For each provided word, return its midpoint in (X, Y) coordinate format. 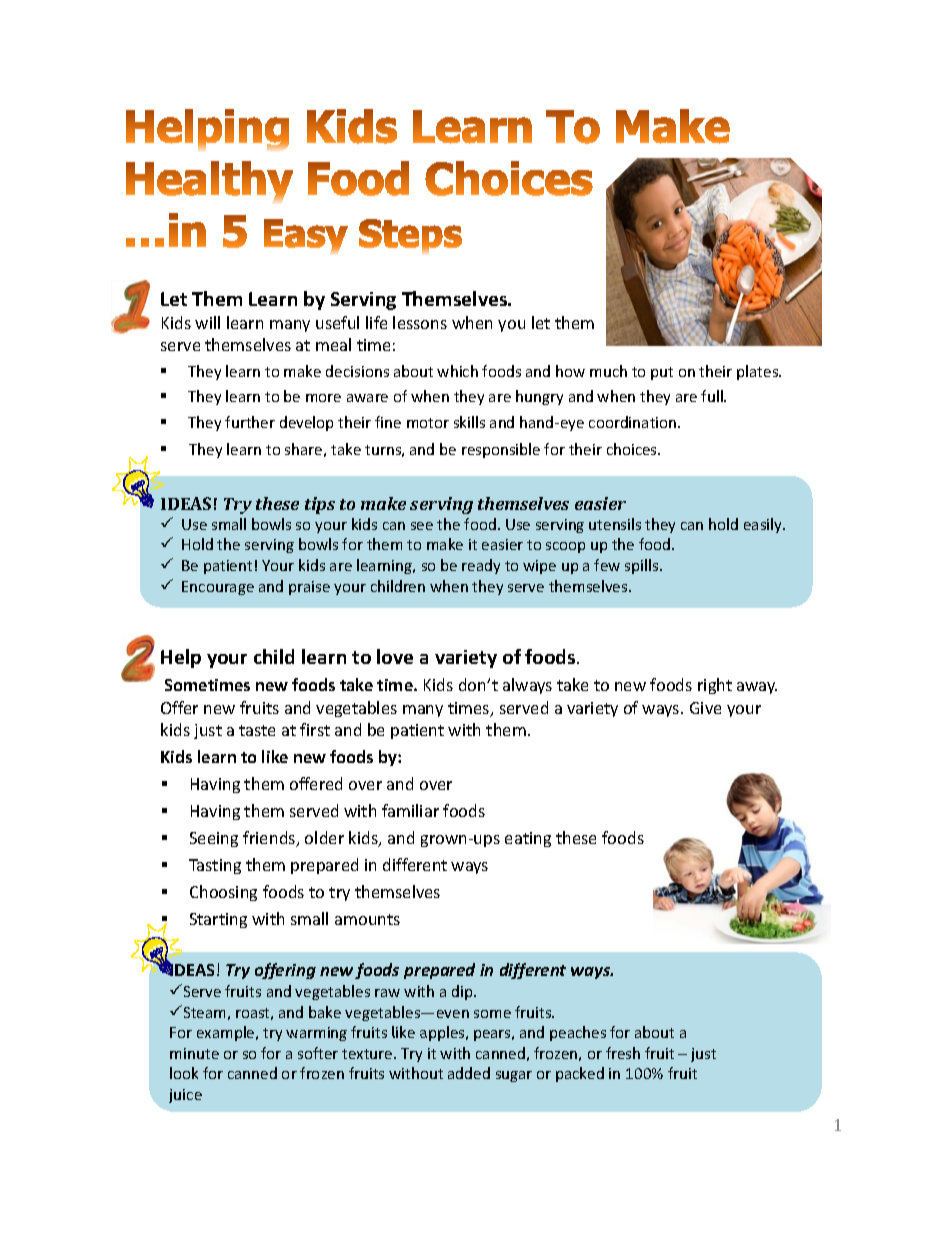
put (662, 373)
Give (705, 708)
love (395, 656)
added (469, 1073)
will (207, 322)
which (457, 371)
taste (257, 730)
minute (194, 1053)
